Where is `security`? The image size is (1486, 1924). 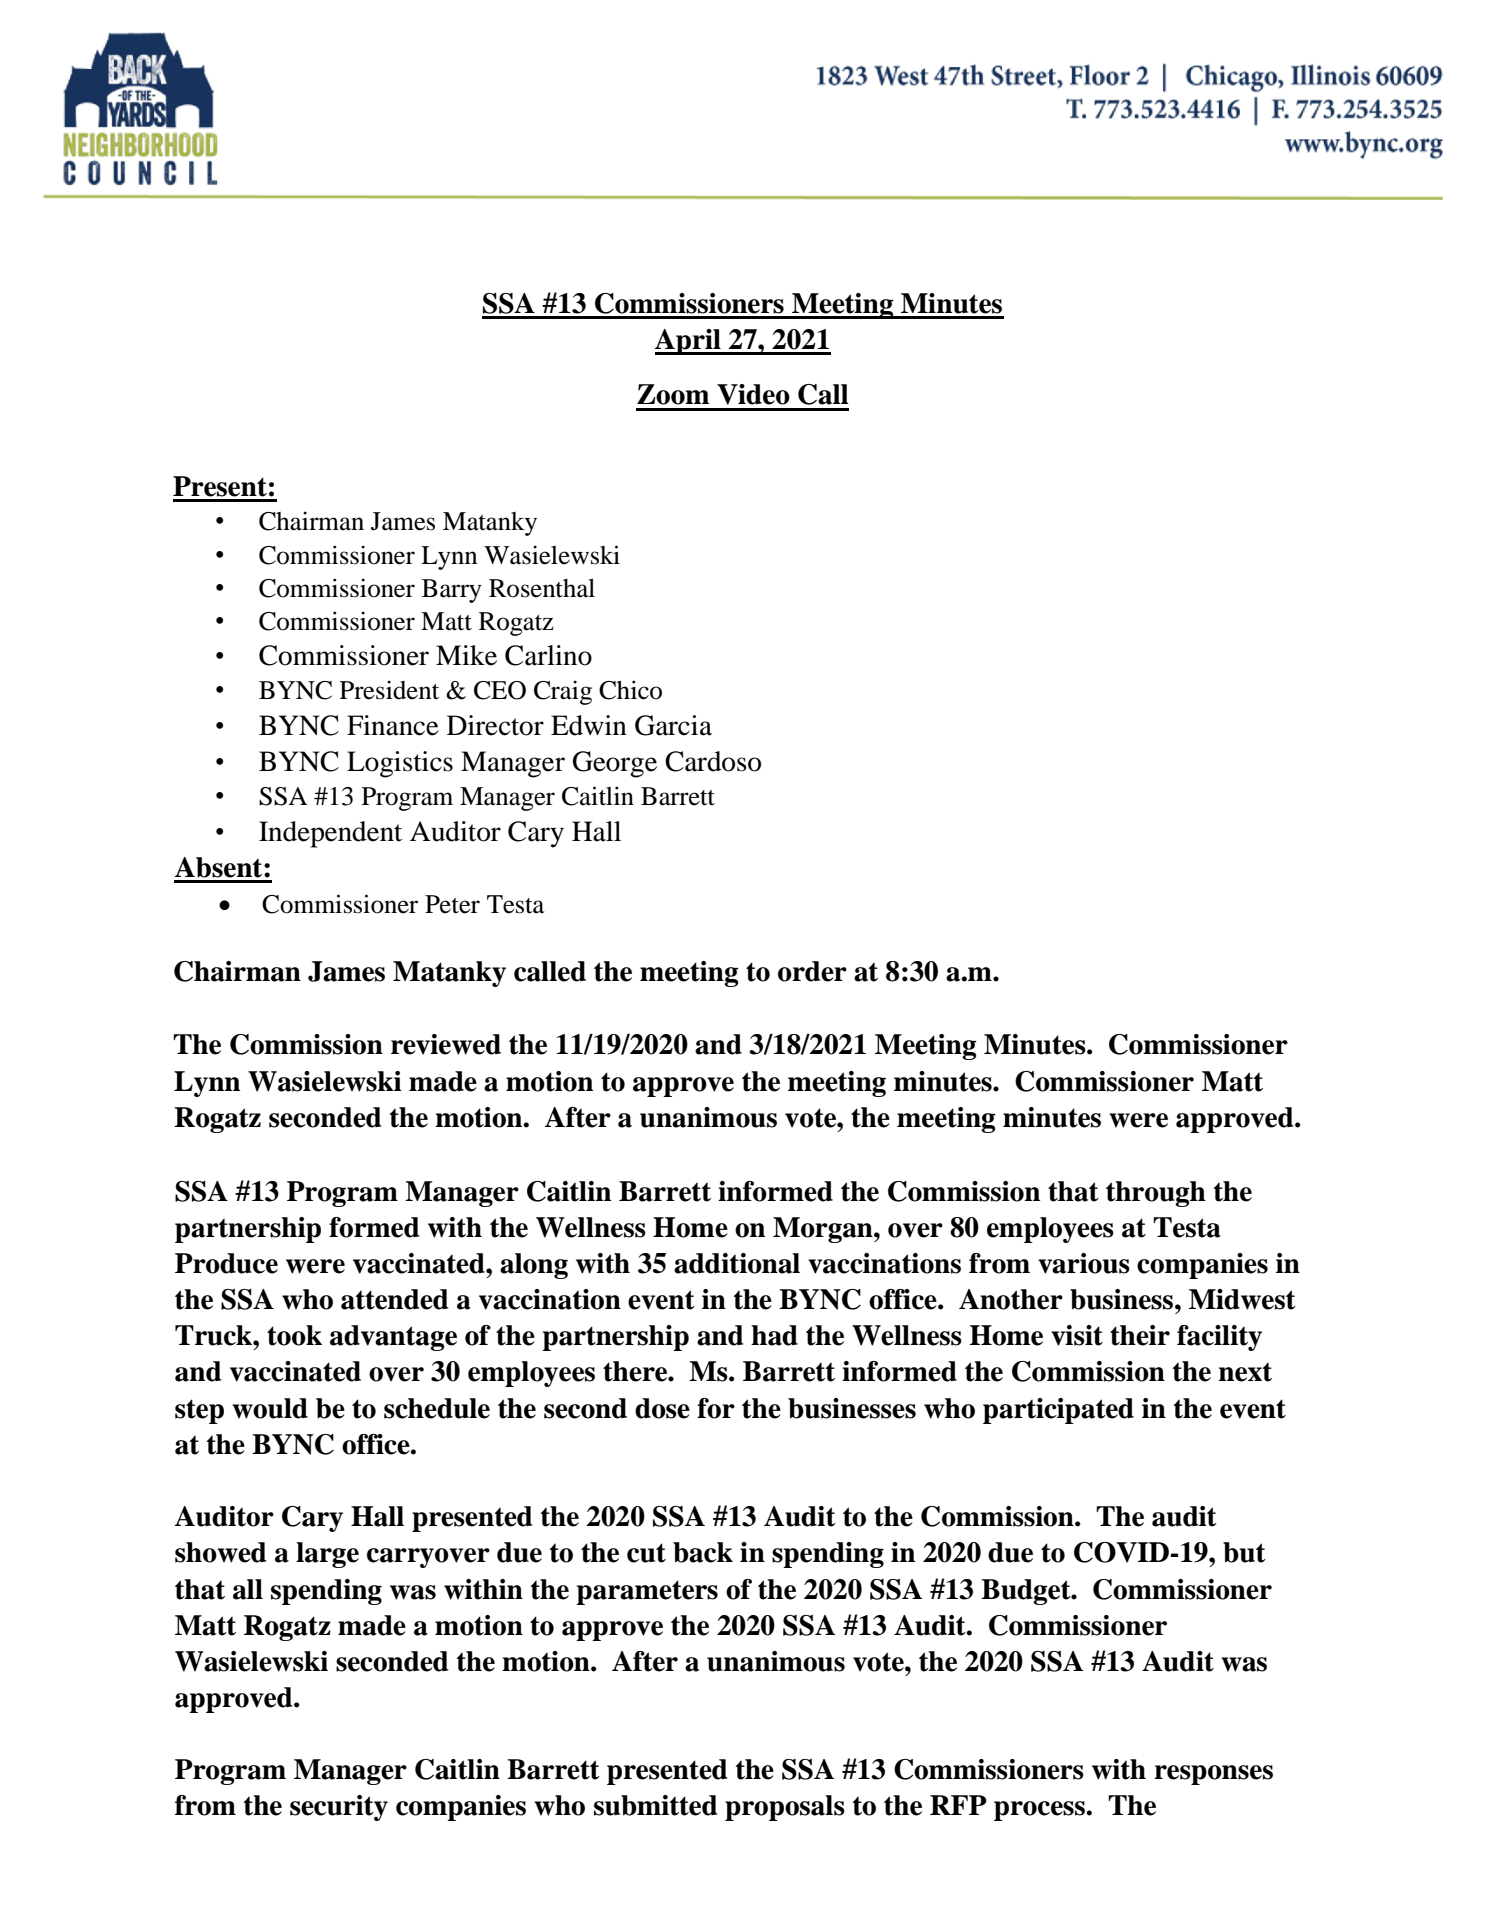 security is located at coordinates (339, 1808).
